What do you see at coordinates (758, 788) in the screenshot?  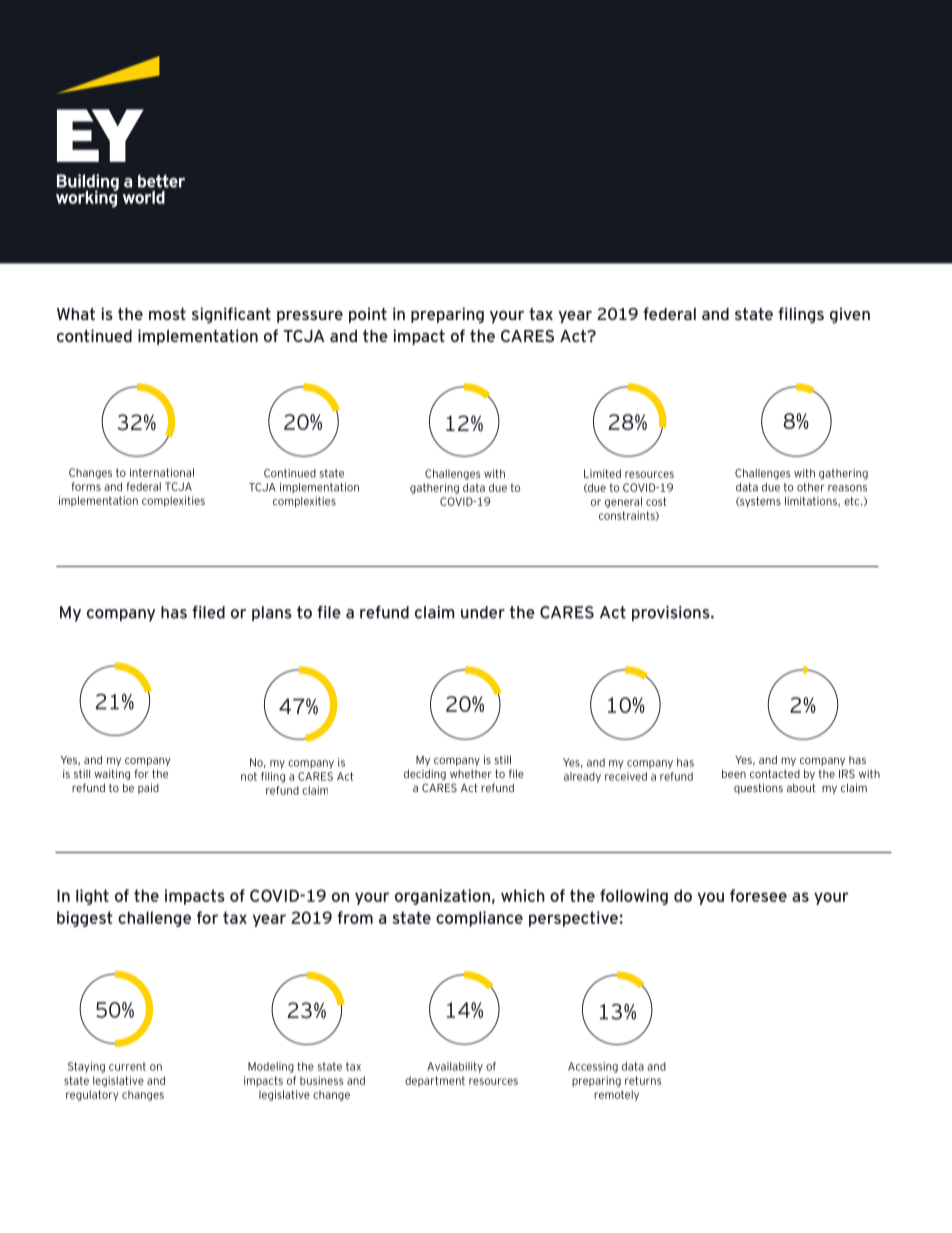 I see `questions` at bounding box center [758, 788].
